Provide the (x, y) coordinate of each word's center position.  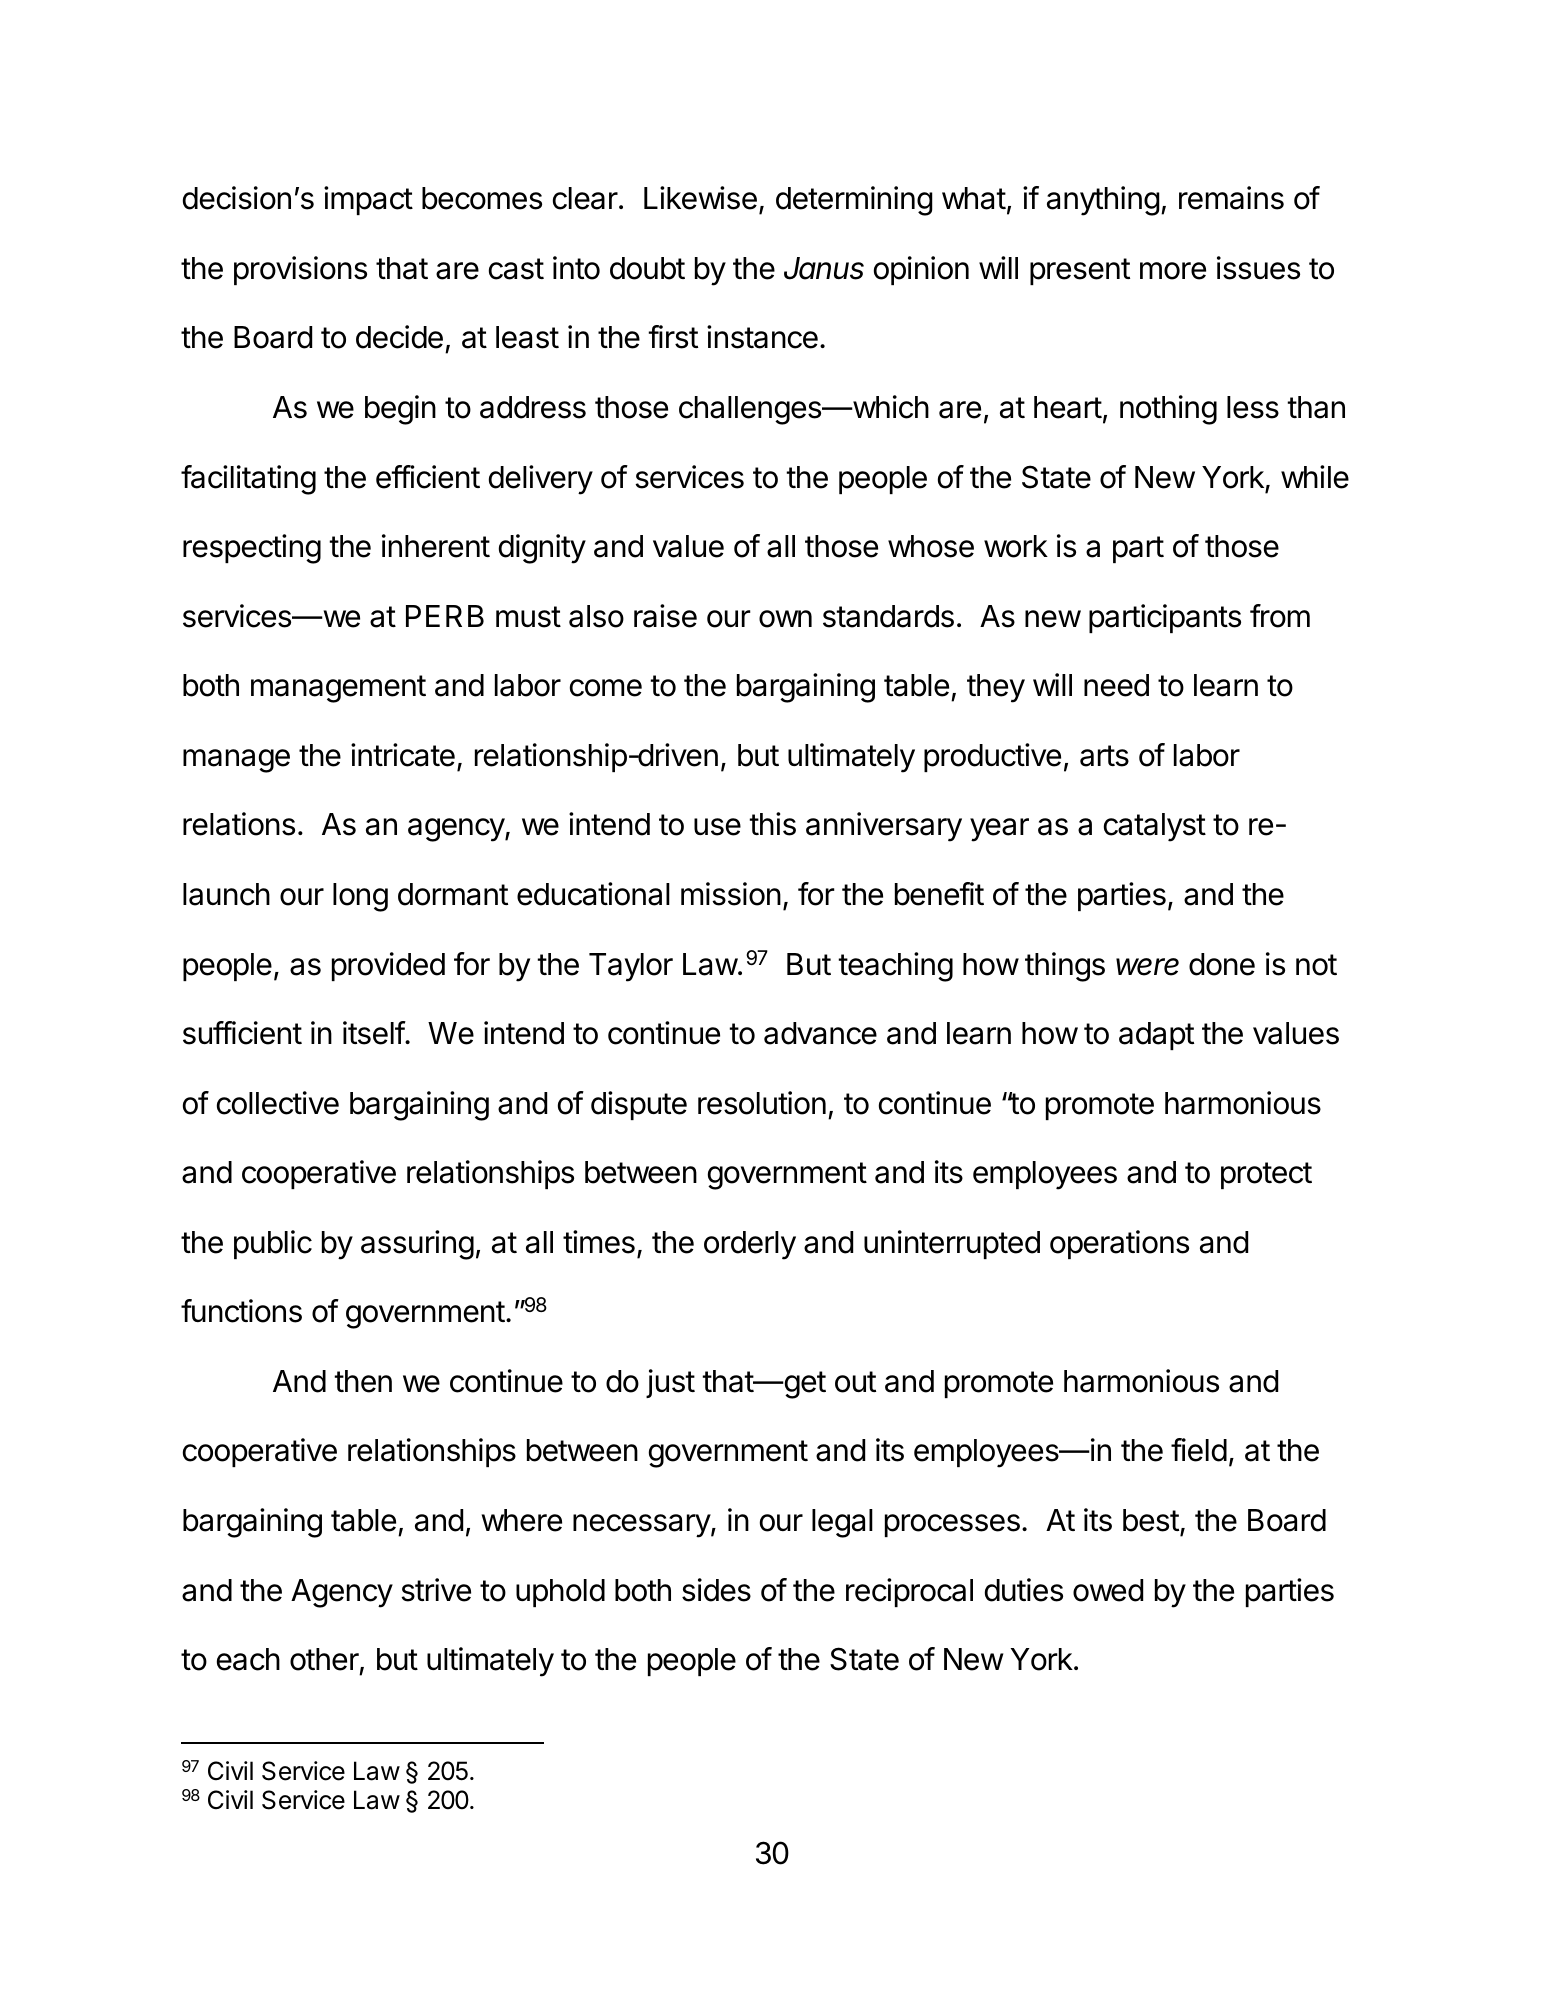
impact (368, 200)
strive (436, 1590)
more (1173, 271)
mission (731, 894)
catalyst (1155, 827)
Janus (824, 268)
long (360, 897)
